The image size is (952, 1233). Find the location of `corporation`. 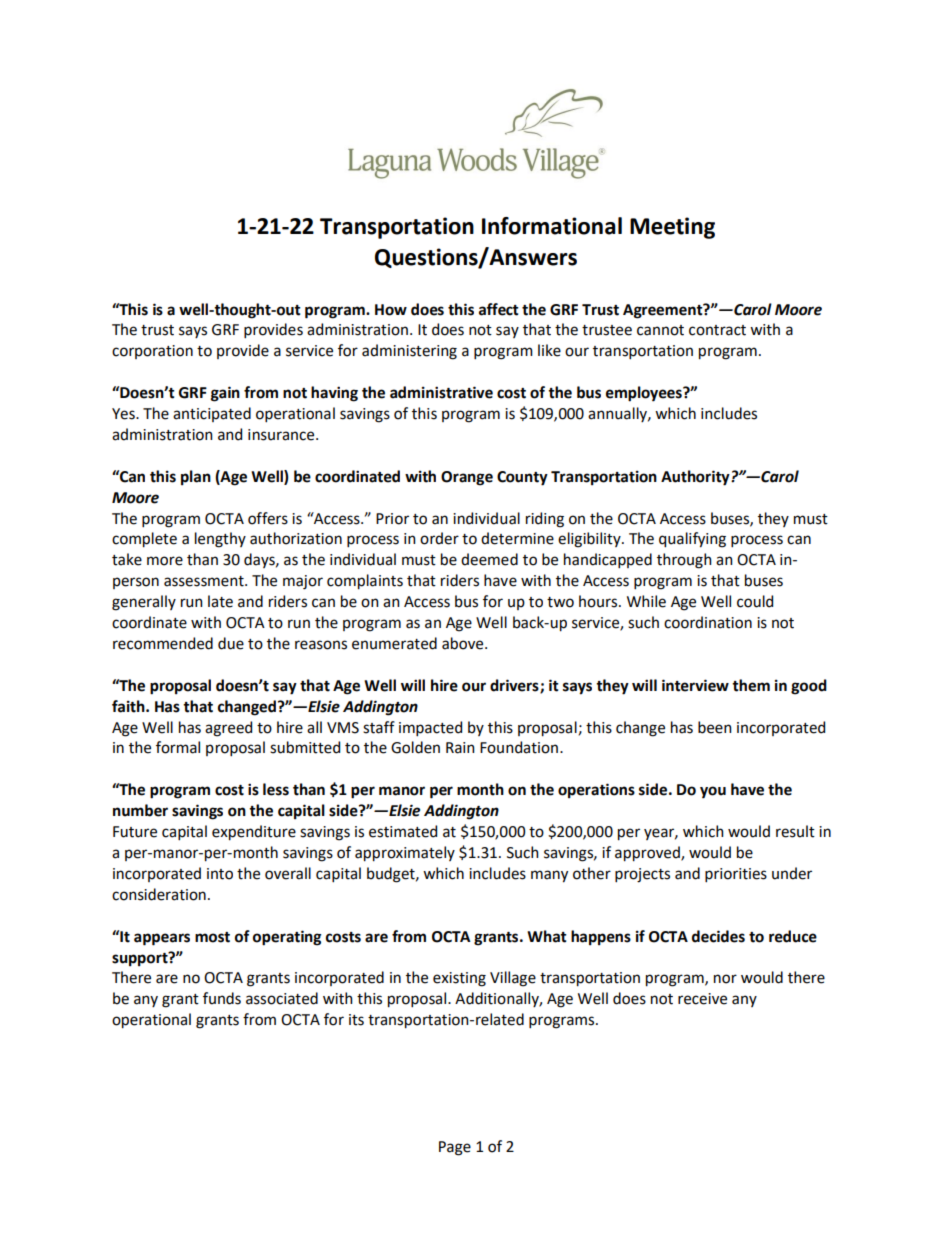

corporation is located at coordinates (152, 352).
